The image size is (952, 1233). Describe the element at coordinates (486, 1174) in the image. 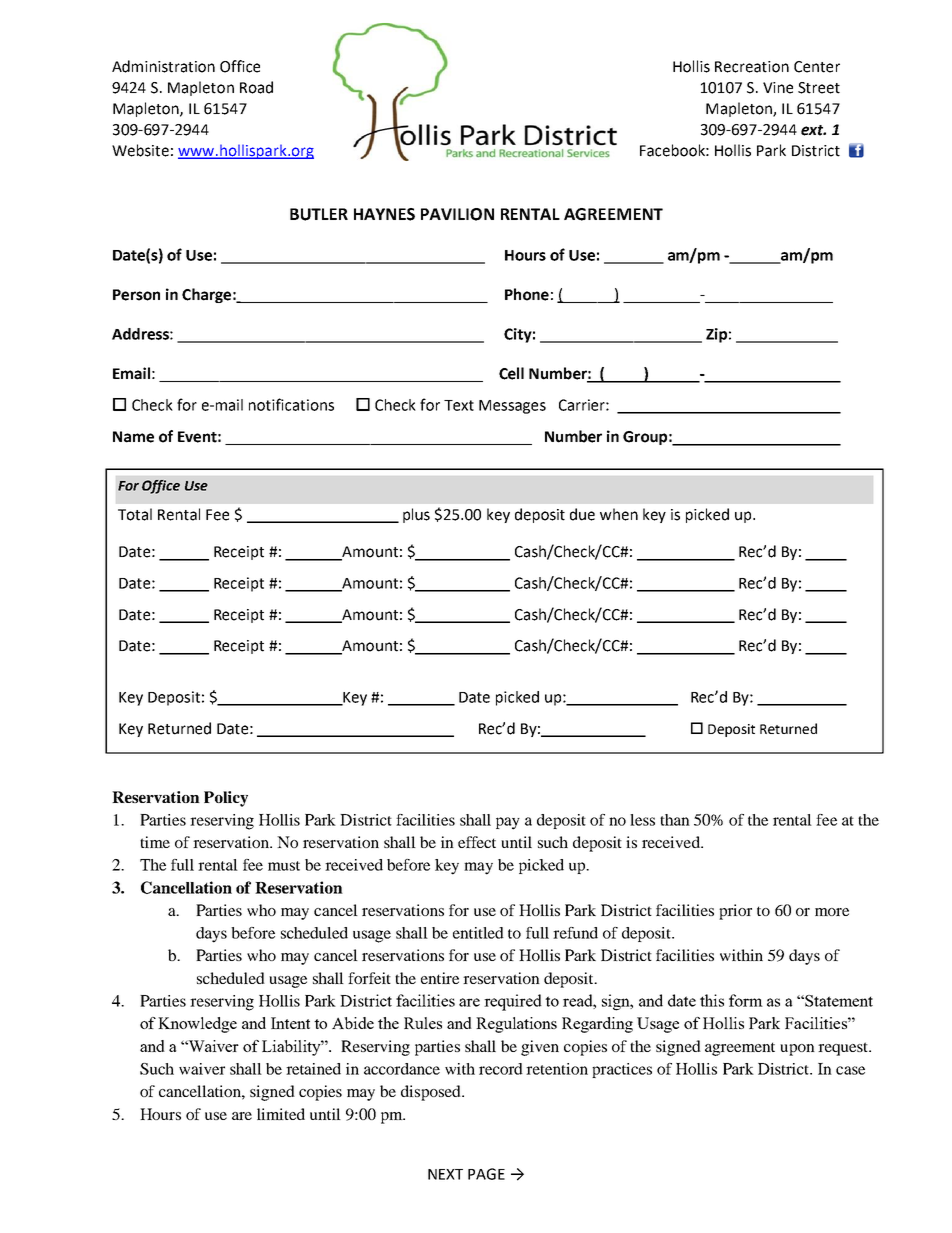

I see `PAGE` at that location.
